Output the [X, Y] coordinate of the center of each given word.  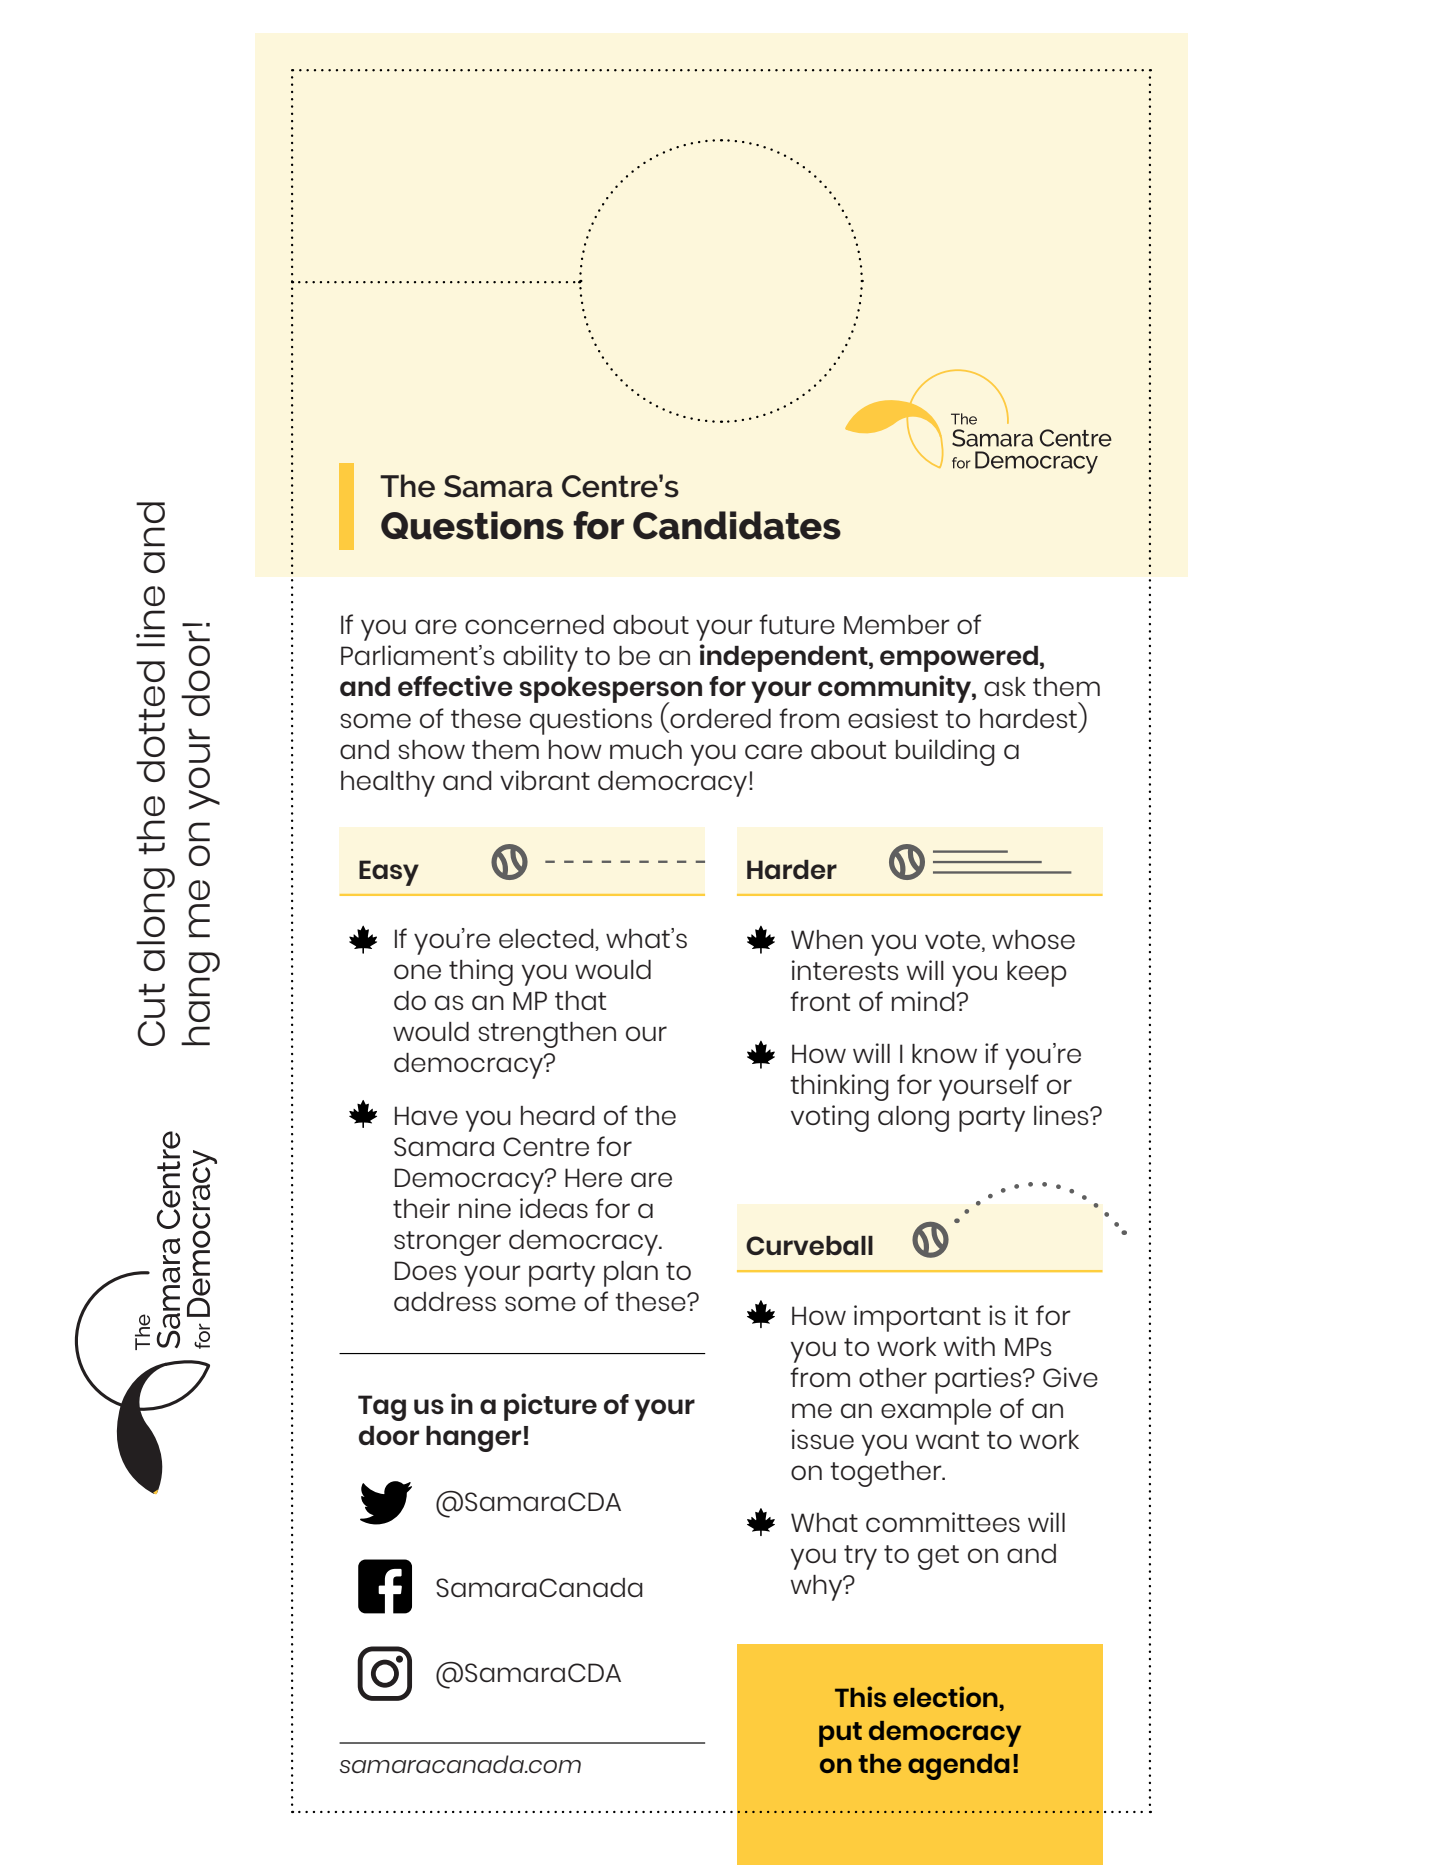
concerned [534, 624]
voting [830, 1118]
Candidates [737, 525]
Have [426, 1115]
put [840, 1734]
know [944, 1053]
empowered [959, 659]
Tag [382, 1408]
